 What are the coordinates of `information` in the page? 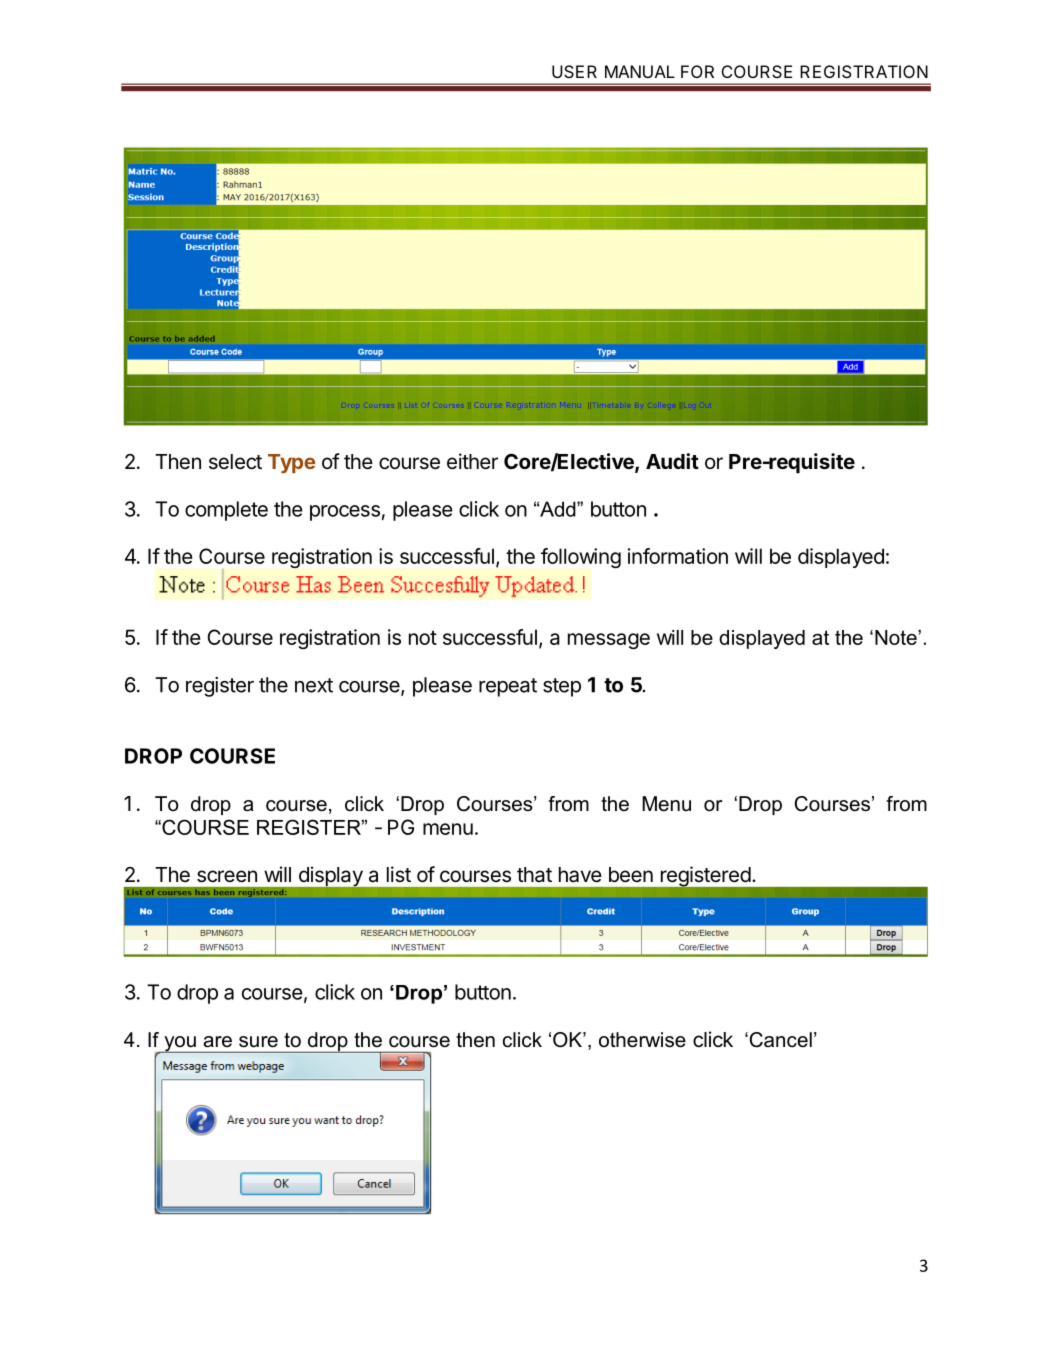 It's located at (678, 556).
